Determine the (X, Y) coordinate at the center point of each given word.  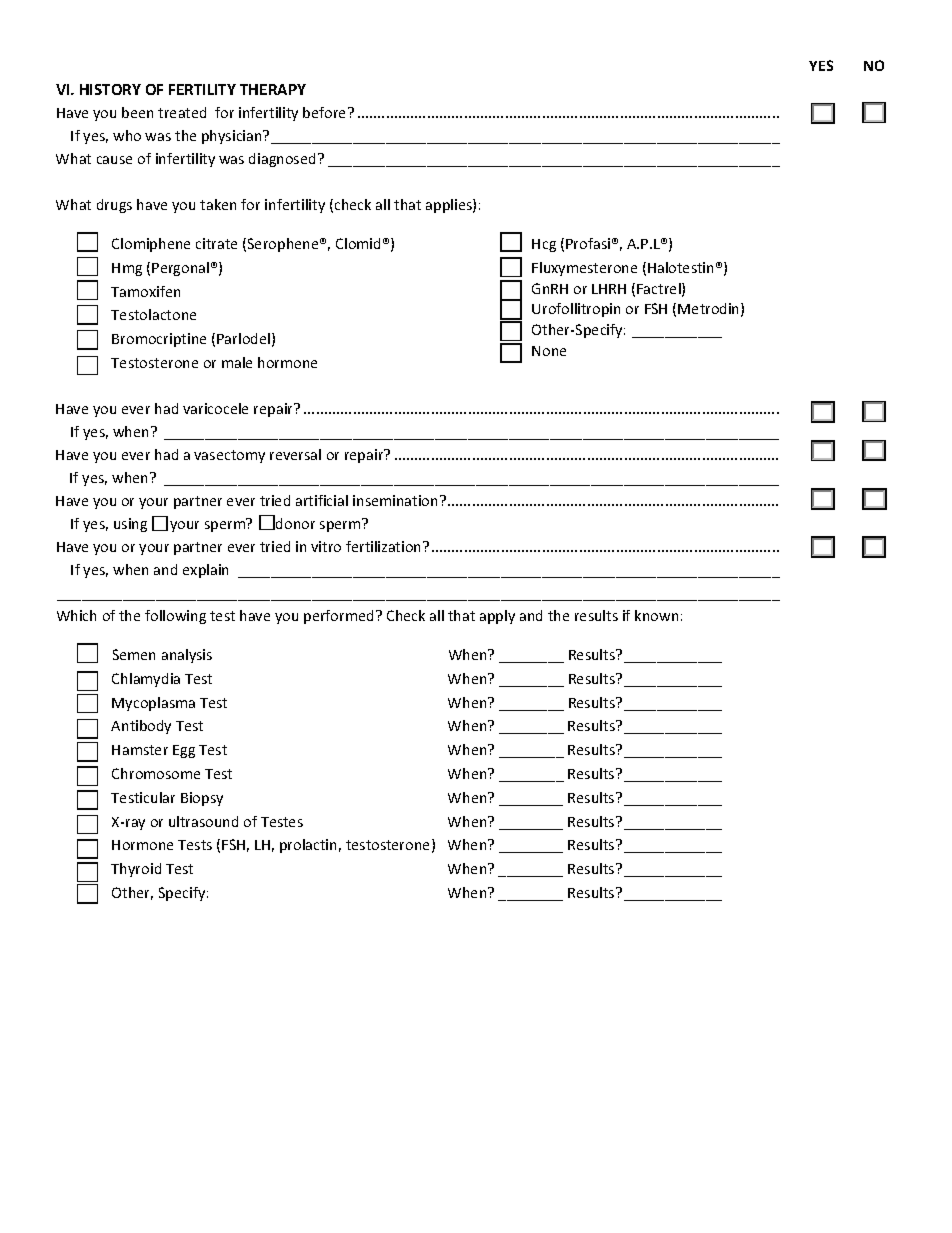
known (656, 615)
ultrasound (203, 821)
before (326, 112)
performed (338, 617)
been (137, 112)
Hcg (544, 245)
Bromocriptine (159, 340)
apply (497, 617)
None (549, 351)
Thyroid (136, 870)
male (237, 362)
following (175, 617)
